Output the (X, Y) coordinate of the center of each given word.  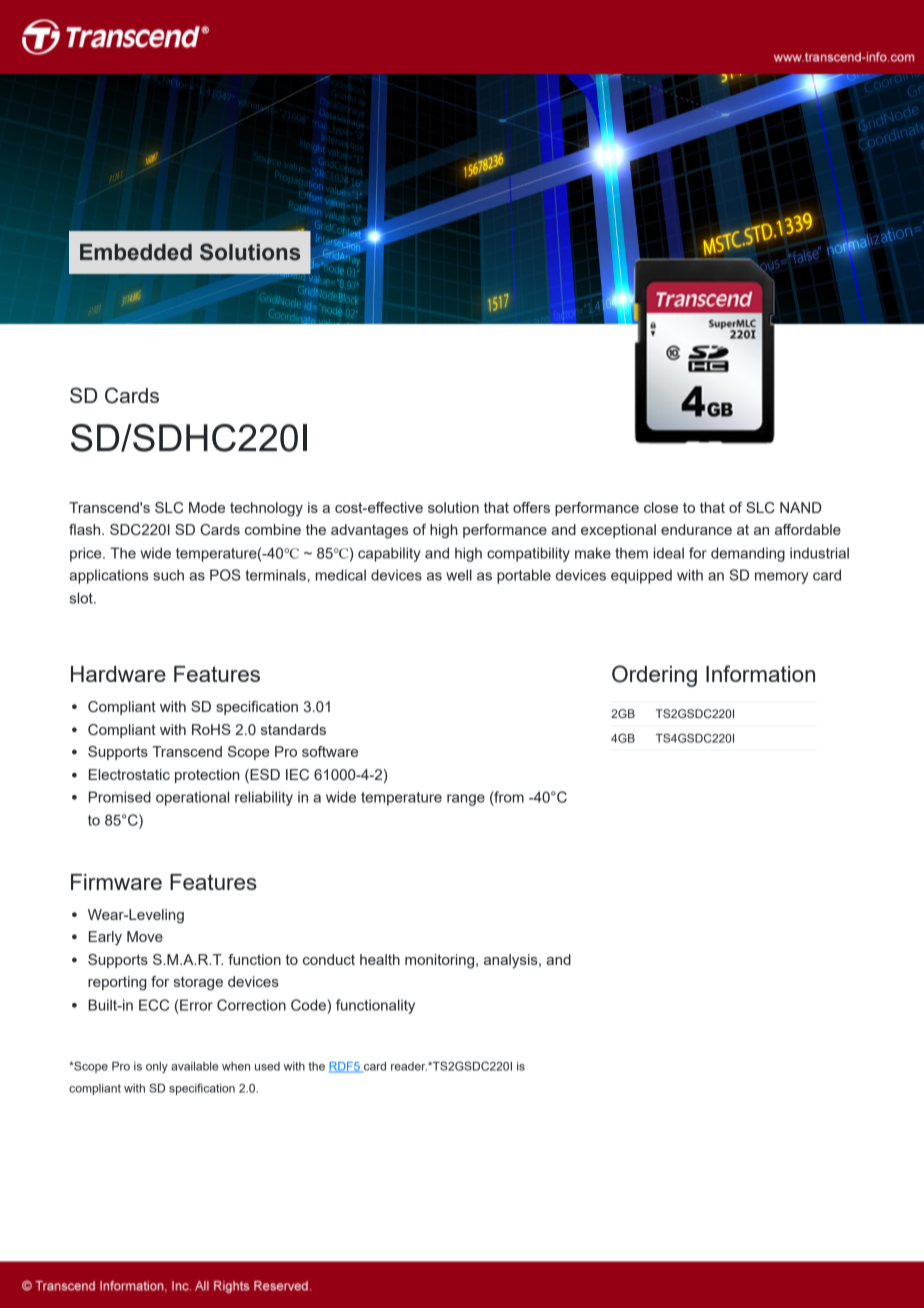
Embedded (136, 252)
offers (531, 507)
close (661, 507)
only (157, 1067)
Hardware (118, 674)
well (459, 575)
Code (309, 1005)
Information (760, 673)
